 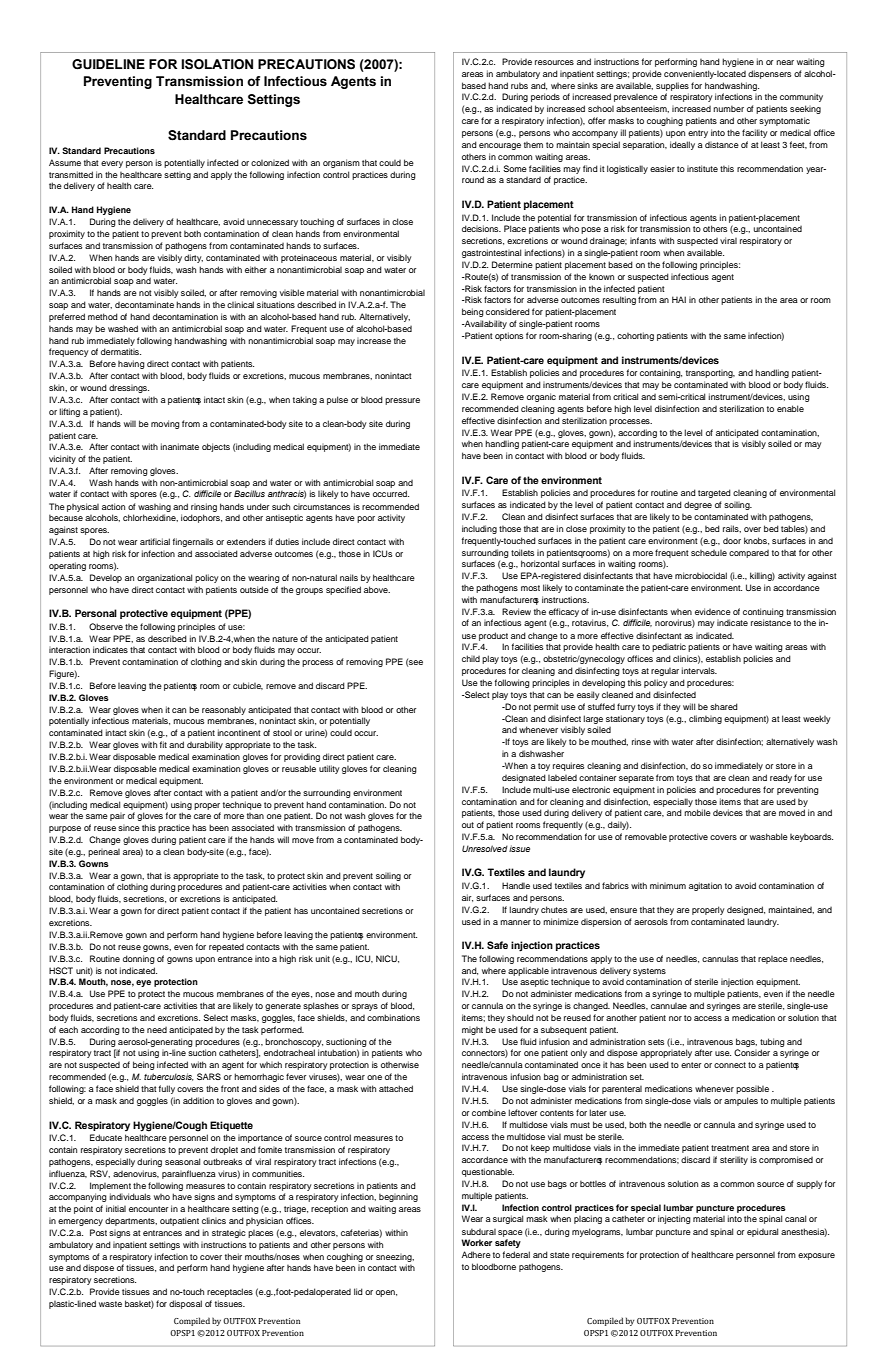 I want to click on rubs, so click(x=519, y=85).
